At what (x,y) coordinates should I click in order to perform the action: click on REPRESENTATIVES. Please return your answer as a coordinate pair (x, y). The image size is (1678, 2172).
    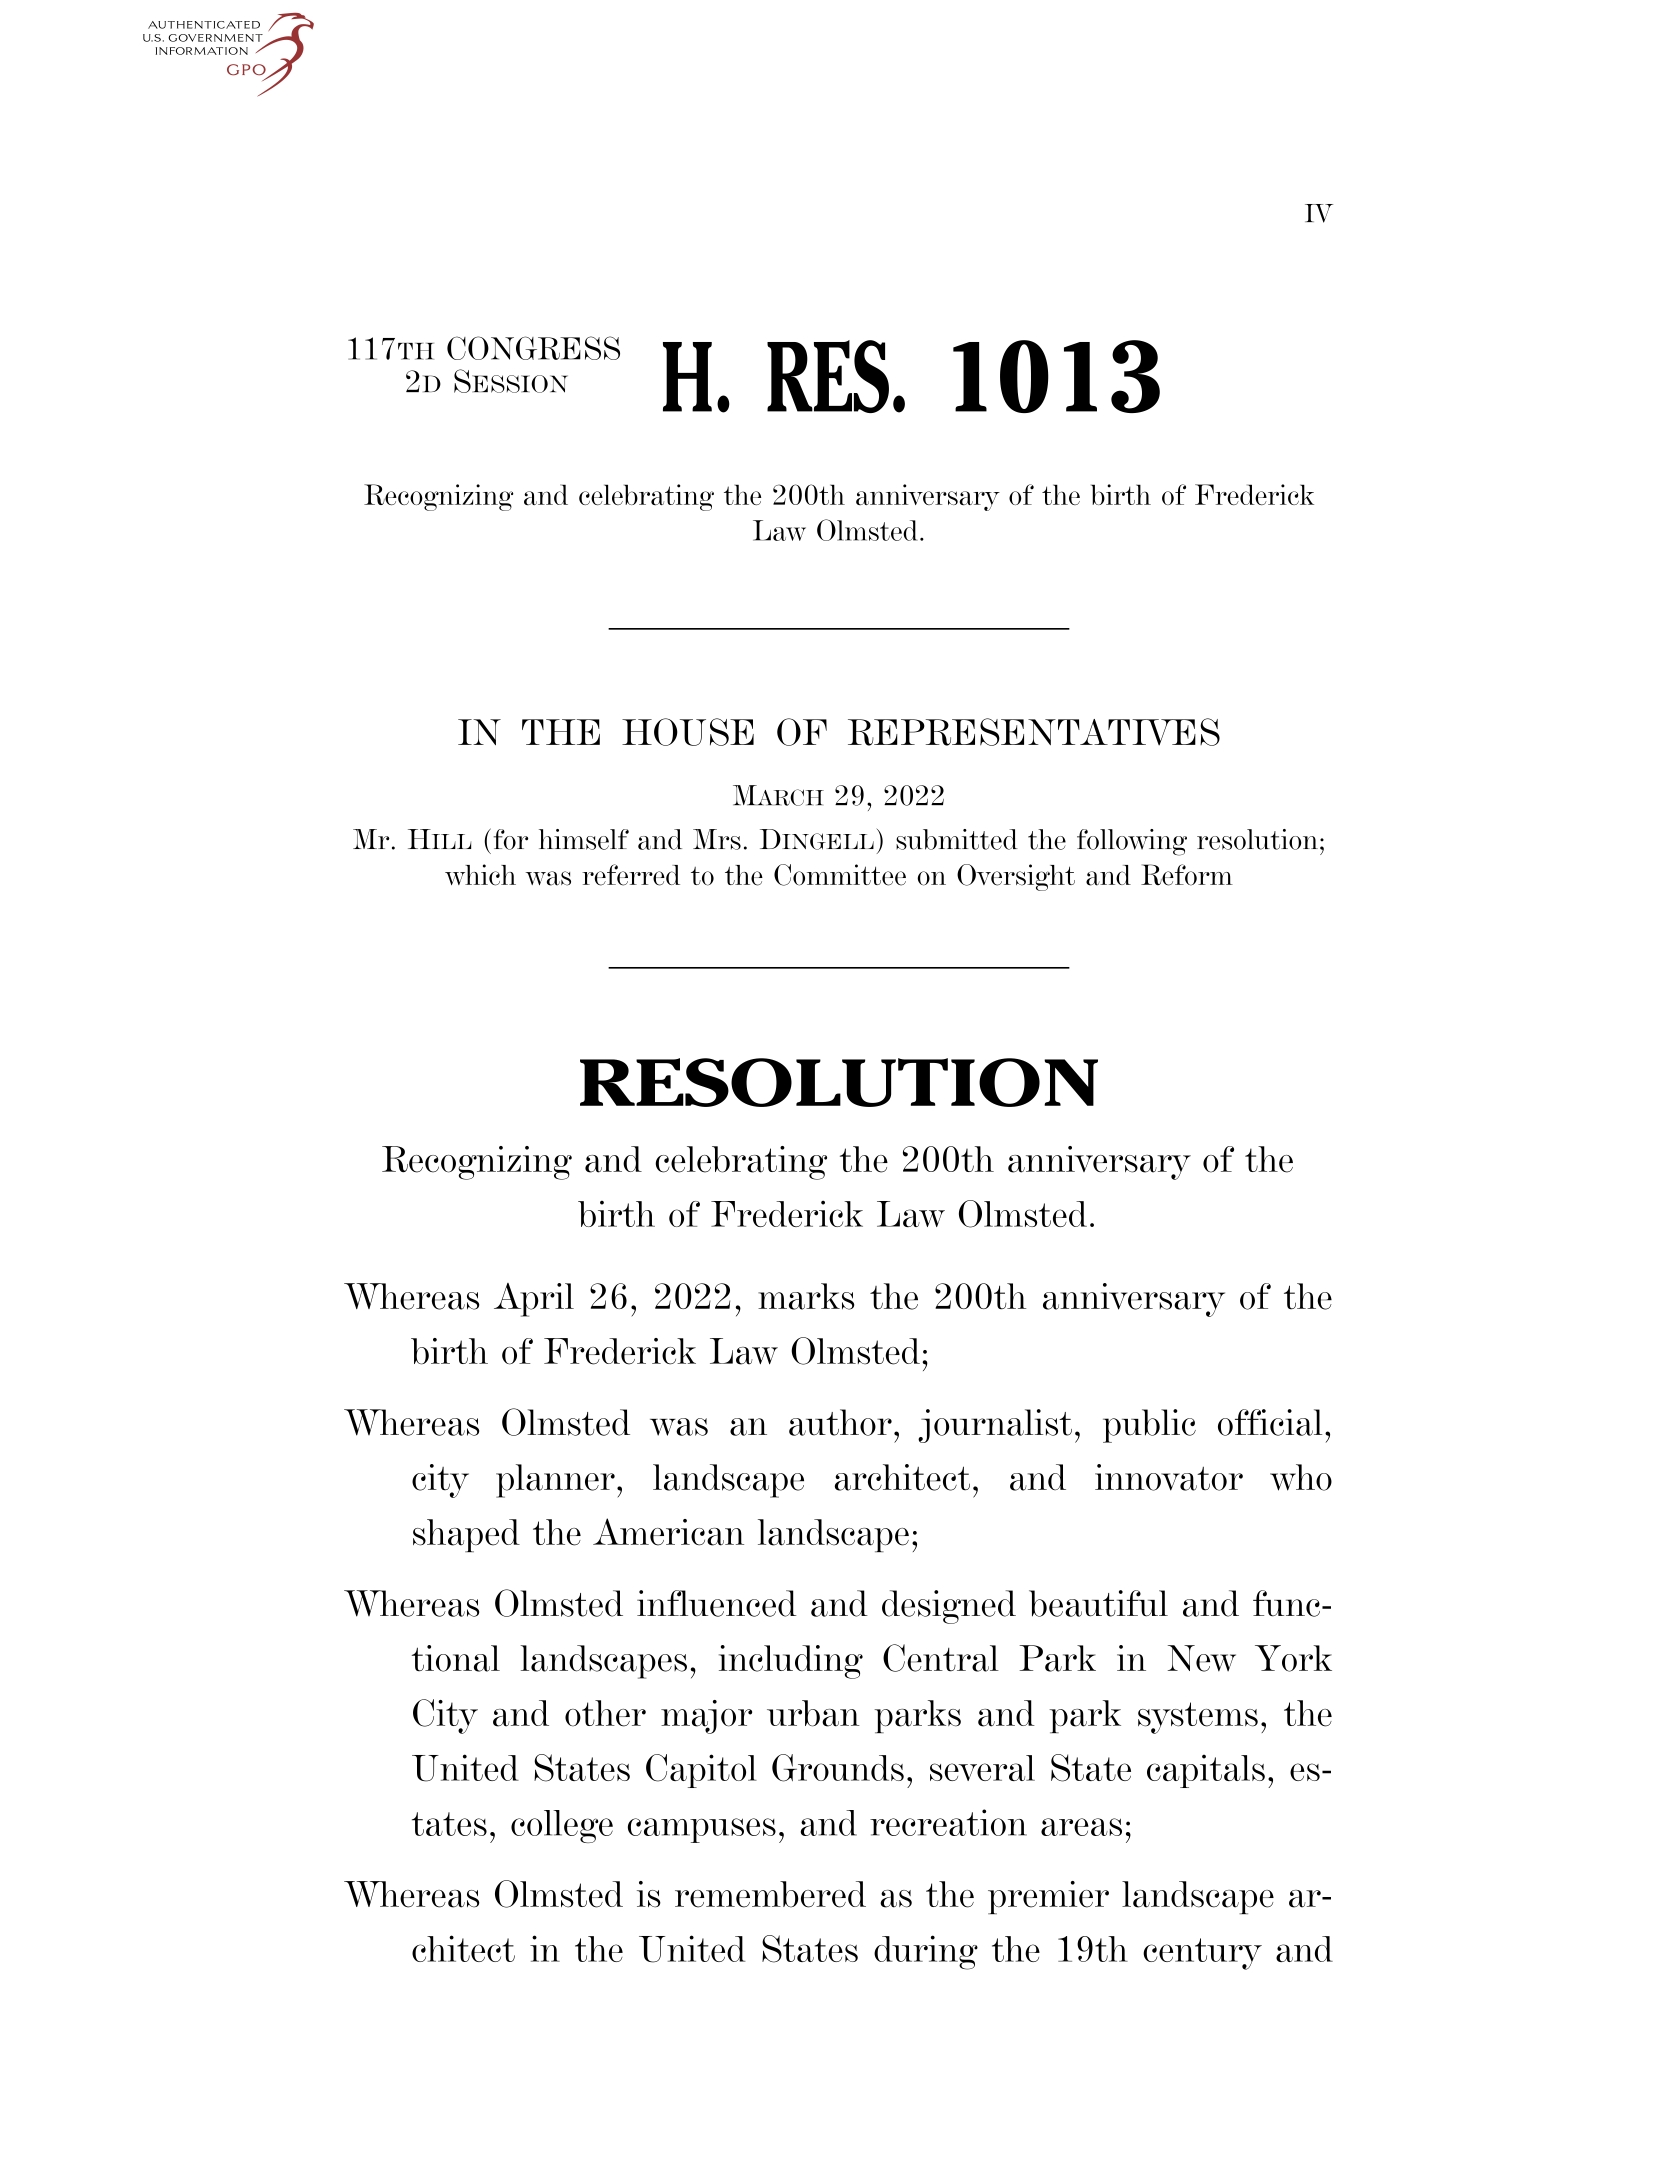
    Looking at the image, I should click on (1034, 732).
